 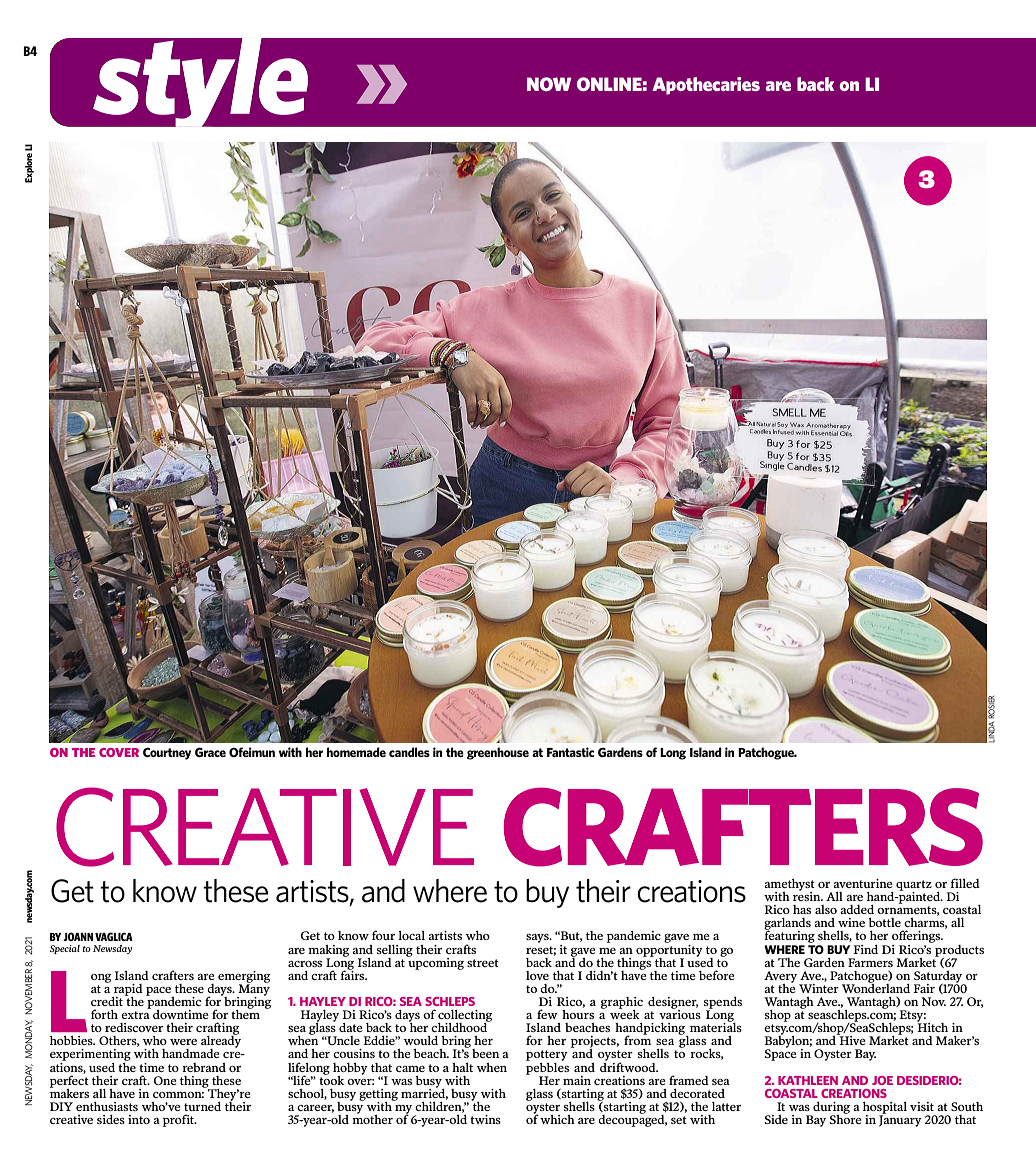 What do you see at coordinates (789, 886) in the screenshot?
I see `amethyst` at bounding box center [789, 886].
